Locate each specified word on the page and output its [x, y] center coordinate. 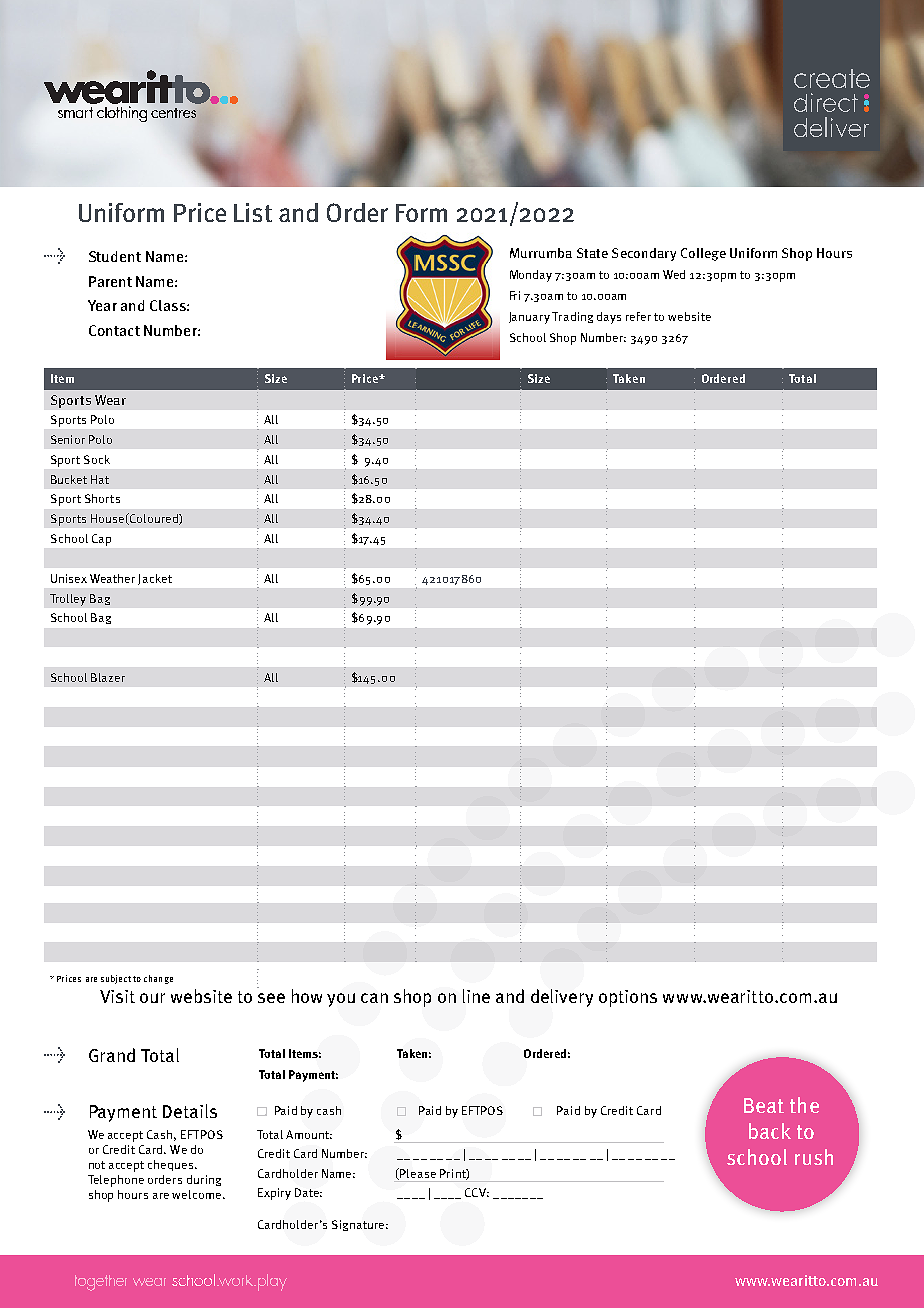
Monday [531, 276]
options [628, 998]
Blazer [108, 677]
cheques [172, 1165]
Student [115, 256]
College [703, 254]
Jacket [155, 579]
